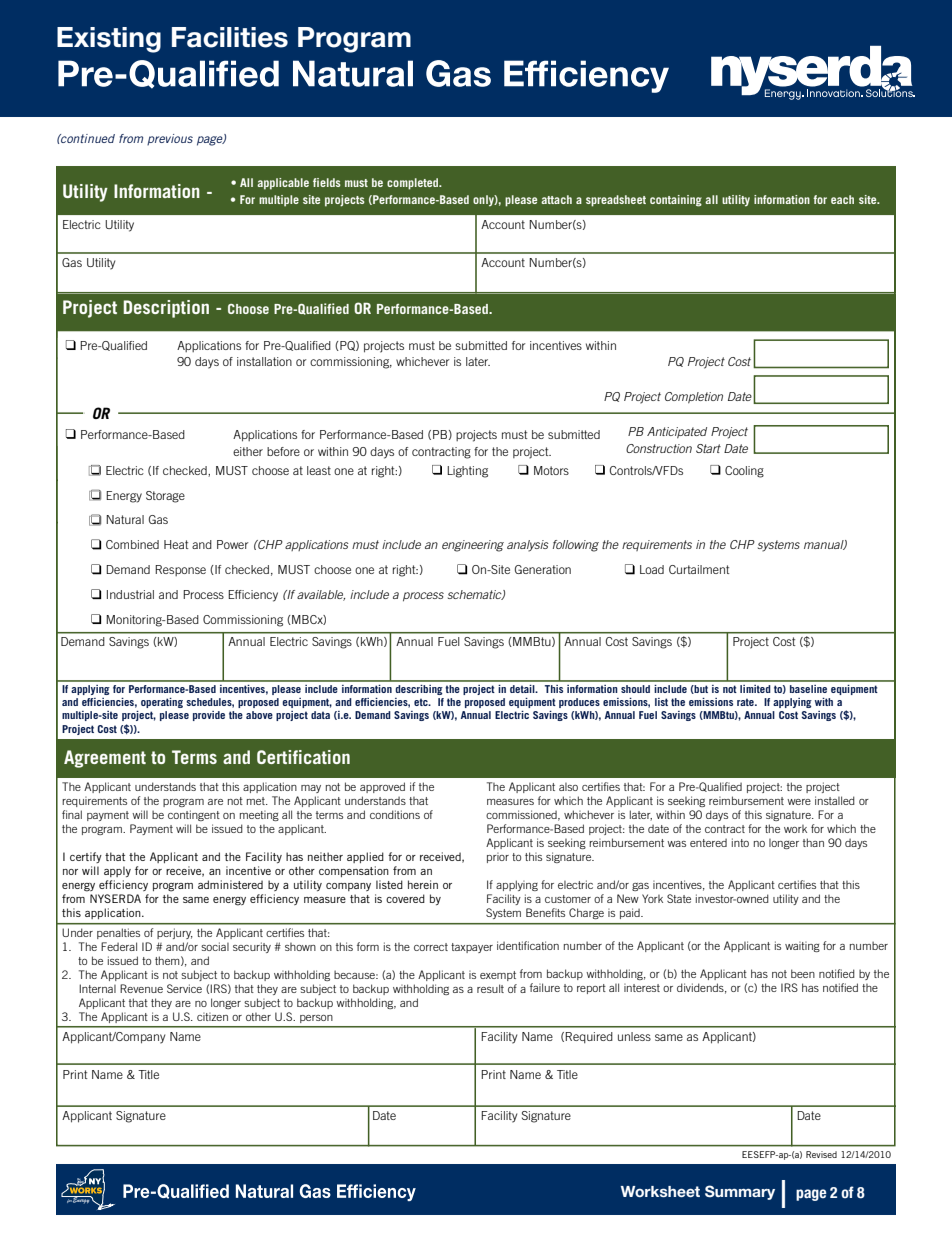 This screenshot has height=1233, width=952. Describe the element at coordinates (589, 1037) in the screenshot. I see `Required` at that location.
